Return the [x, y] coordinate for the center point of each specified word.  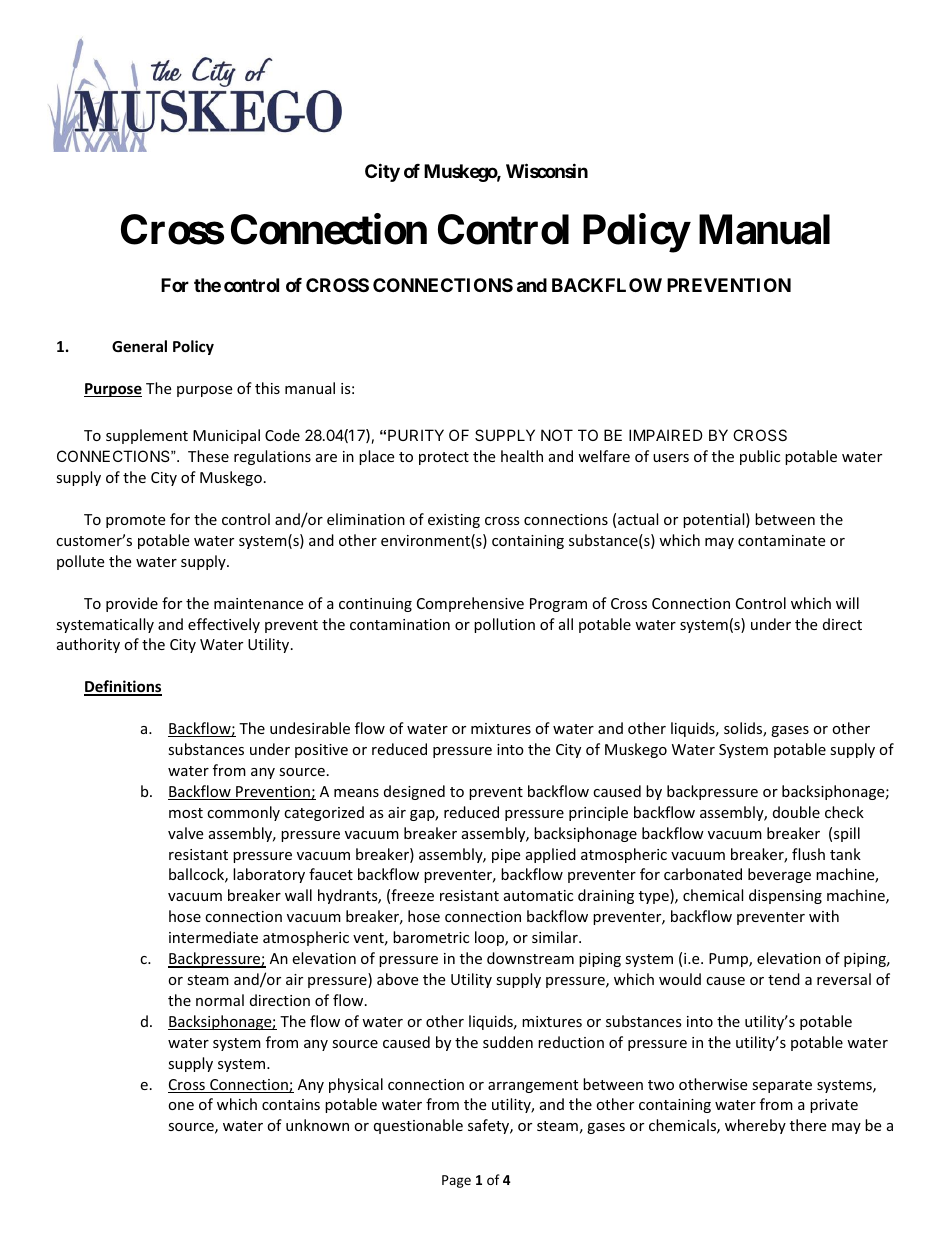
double [796, 812]
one [181, 1106]
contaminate [781, 540]
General [139, 346]
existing [454, 521]
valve [185, 833]
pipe [506, 856]
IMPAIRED [666, 435]
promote [135, 521]
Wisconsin [547, 170]
